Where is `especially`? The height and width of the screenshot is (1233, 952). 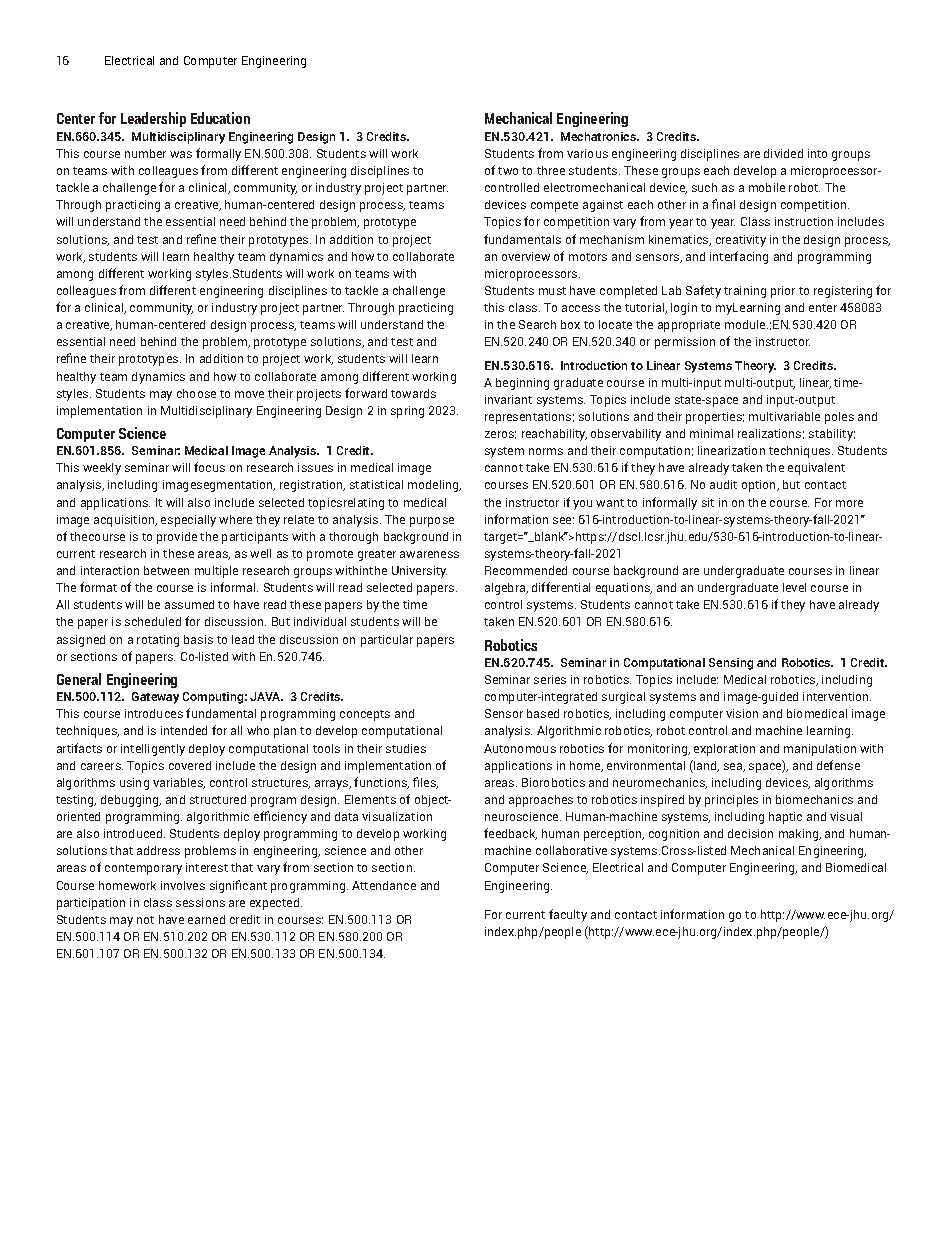 especially is located at coordinates (188, 521).
